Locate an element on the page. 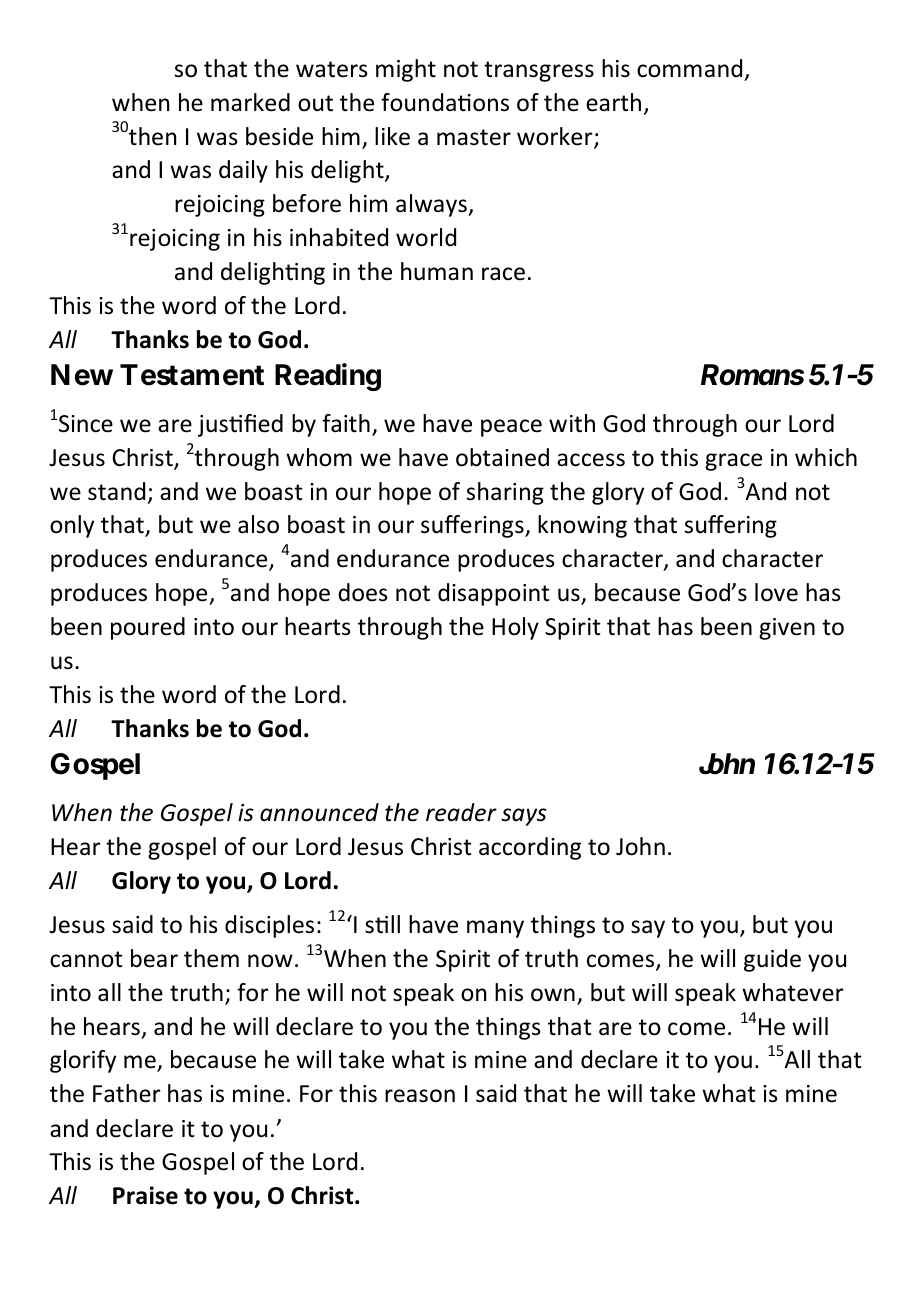 The height and width of the page is (1308, 924). guide is located at coordinates (772, 960).
